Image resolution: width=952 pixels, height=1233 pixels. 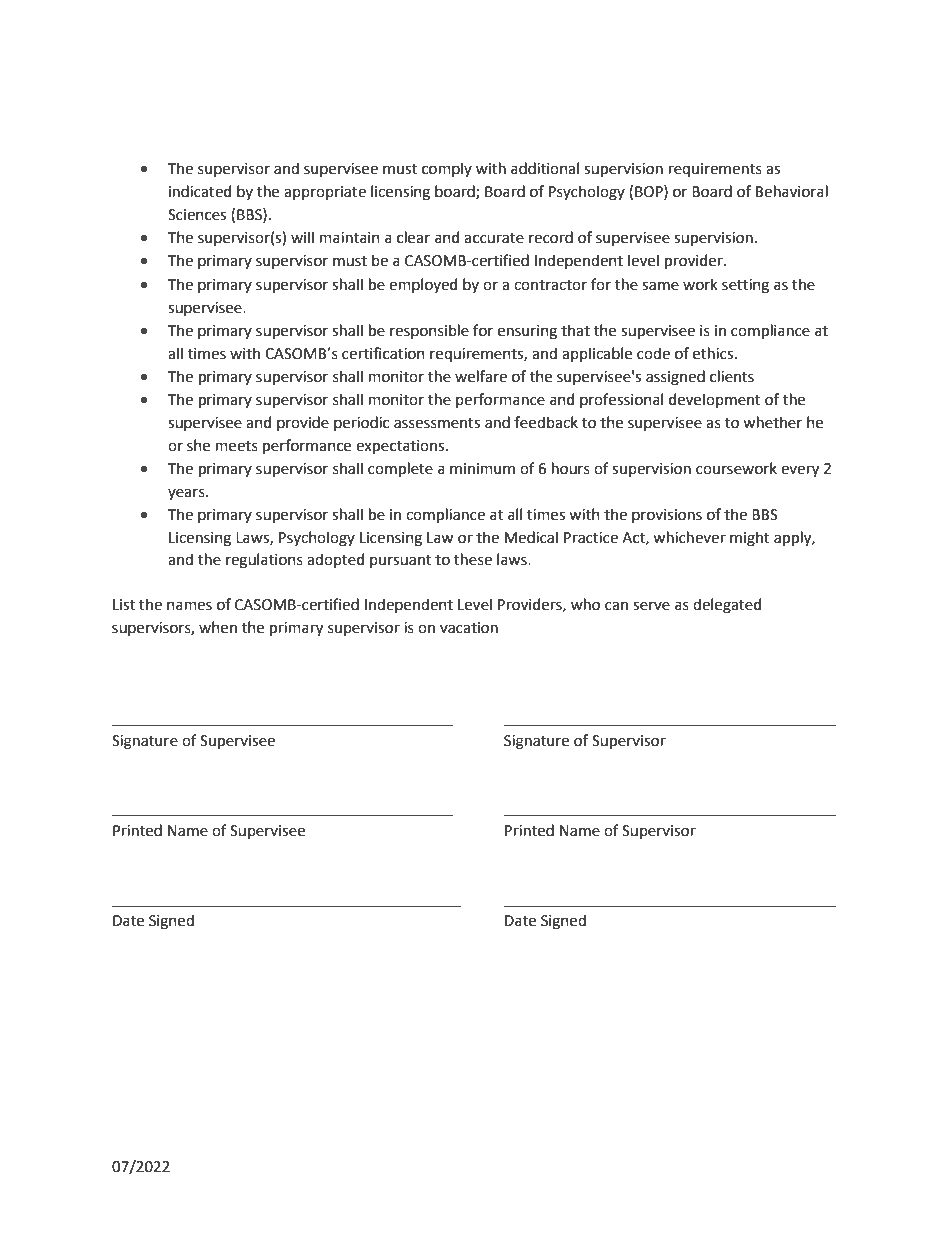 What do you see at coordinates (447, 169) in the image?
I see `comply` at bounding box center [447, 169].
